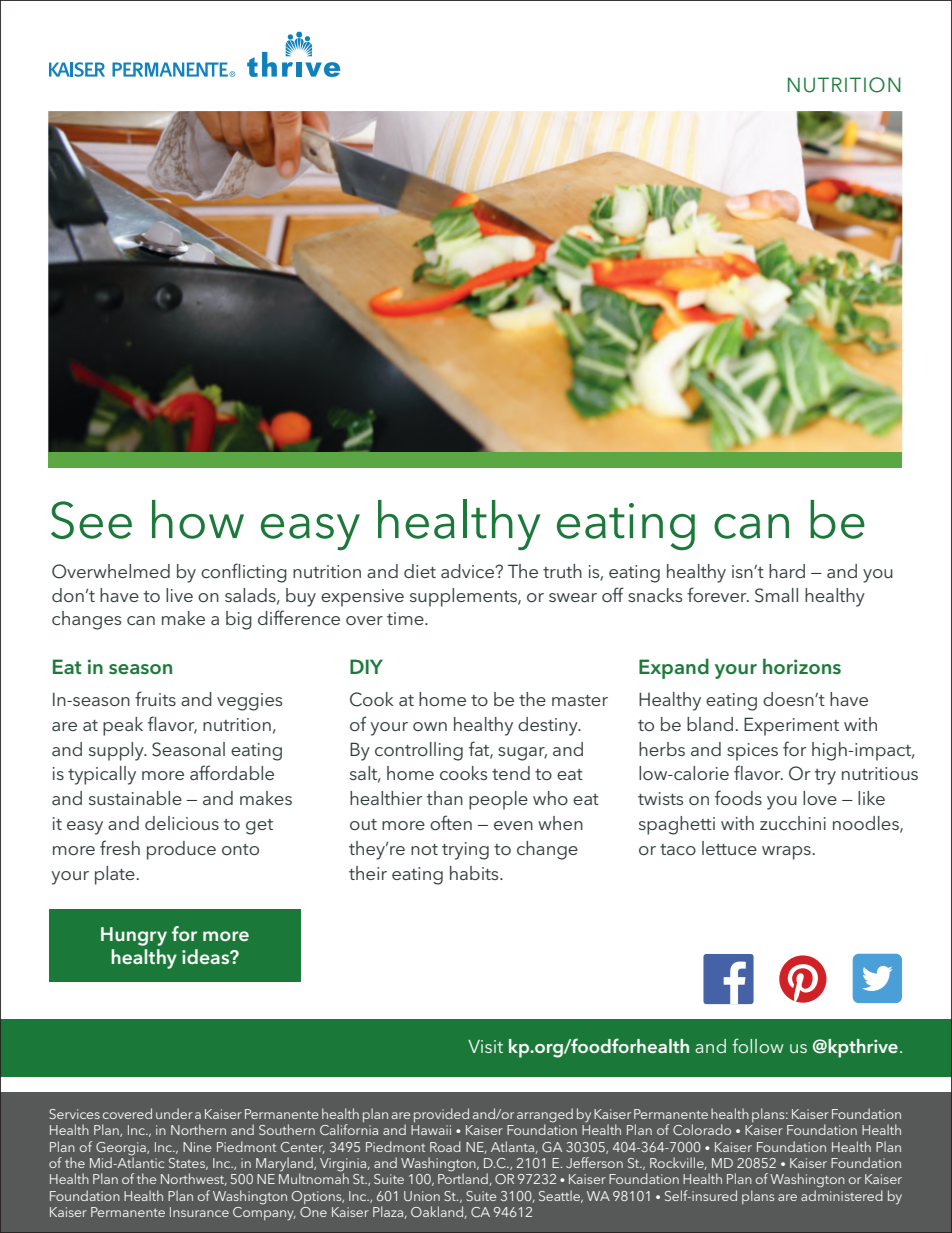 Image resolution: width=952 pixels, height=1233 pixels. Describe the element at coordinates (181, 850) in the image. I see `produce` at that location.
